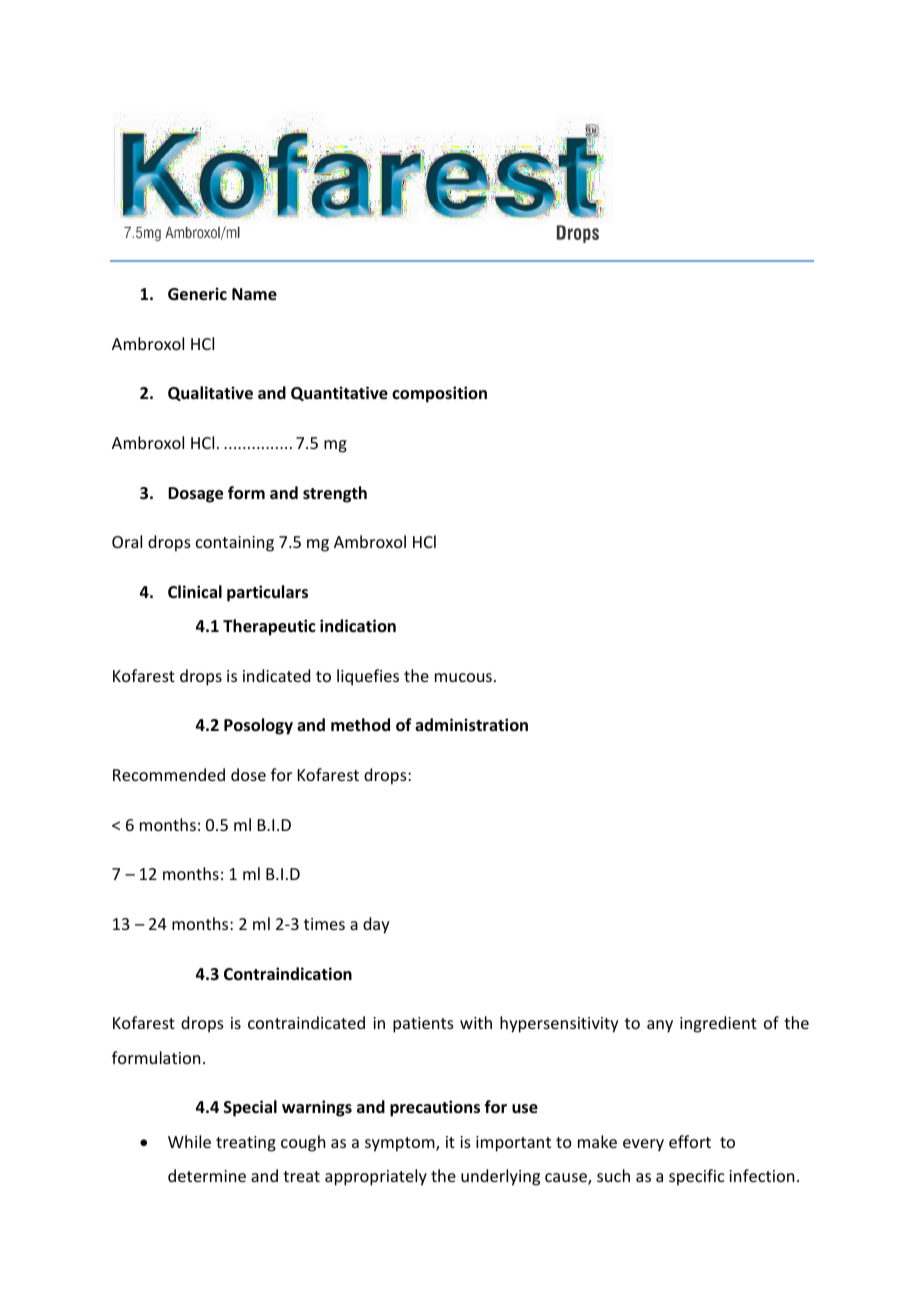 This screenshot has height=1307, width=924. Describe the element at coordinates (401, 1144) in the screenshot. I see `symptom` at that location.
